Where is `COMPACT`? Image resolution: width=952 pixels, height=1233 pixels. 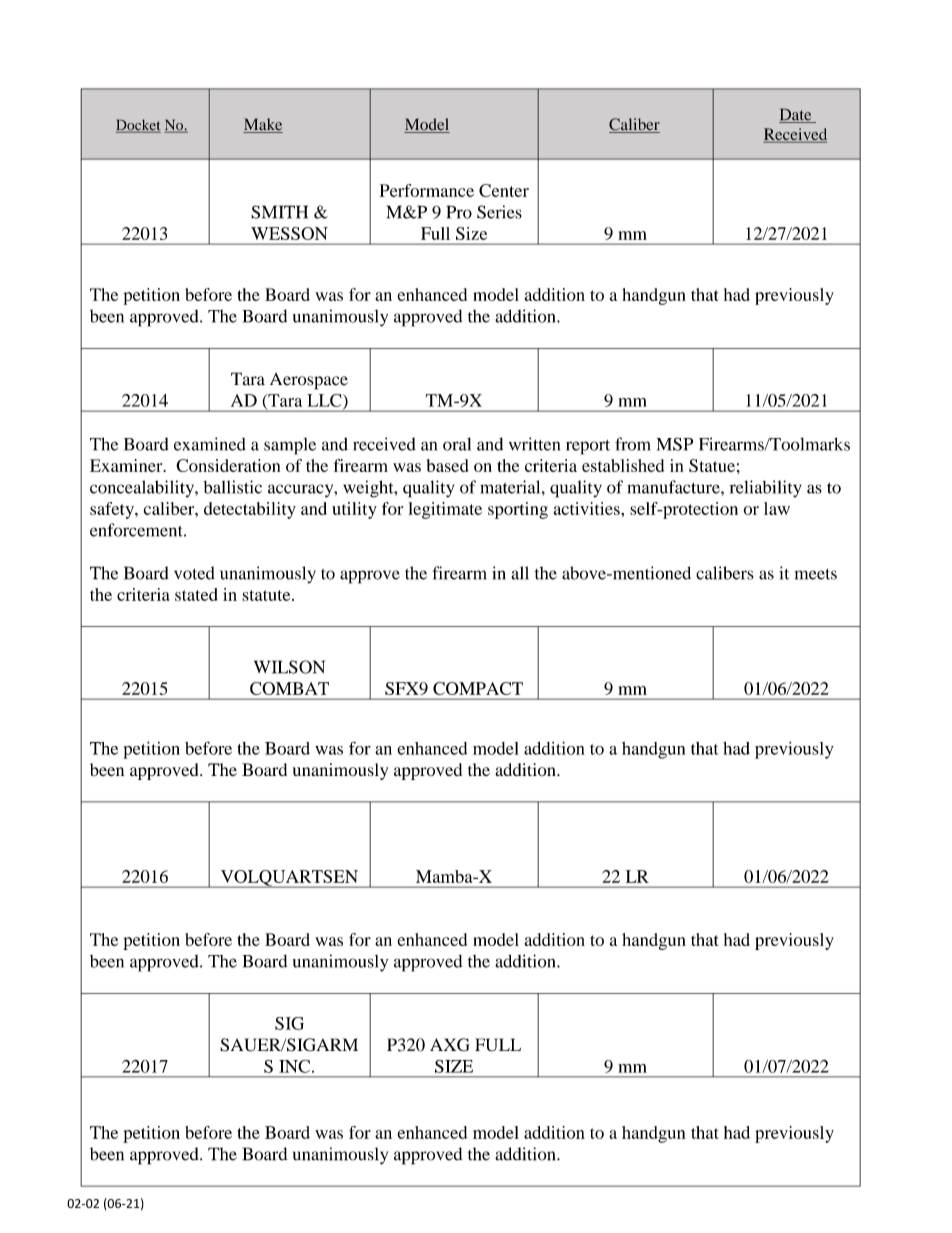
COMPACT is located at coordinates (478, 688).
